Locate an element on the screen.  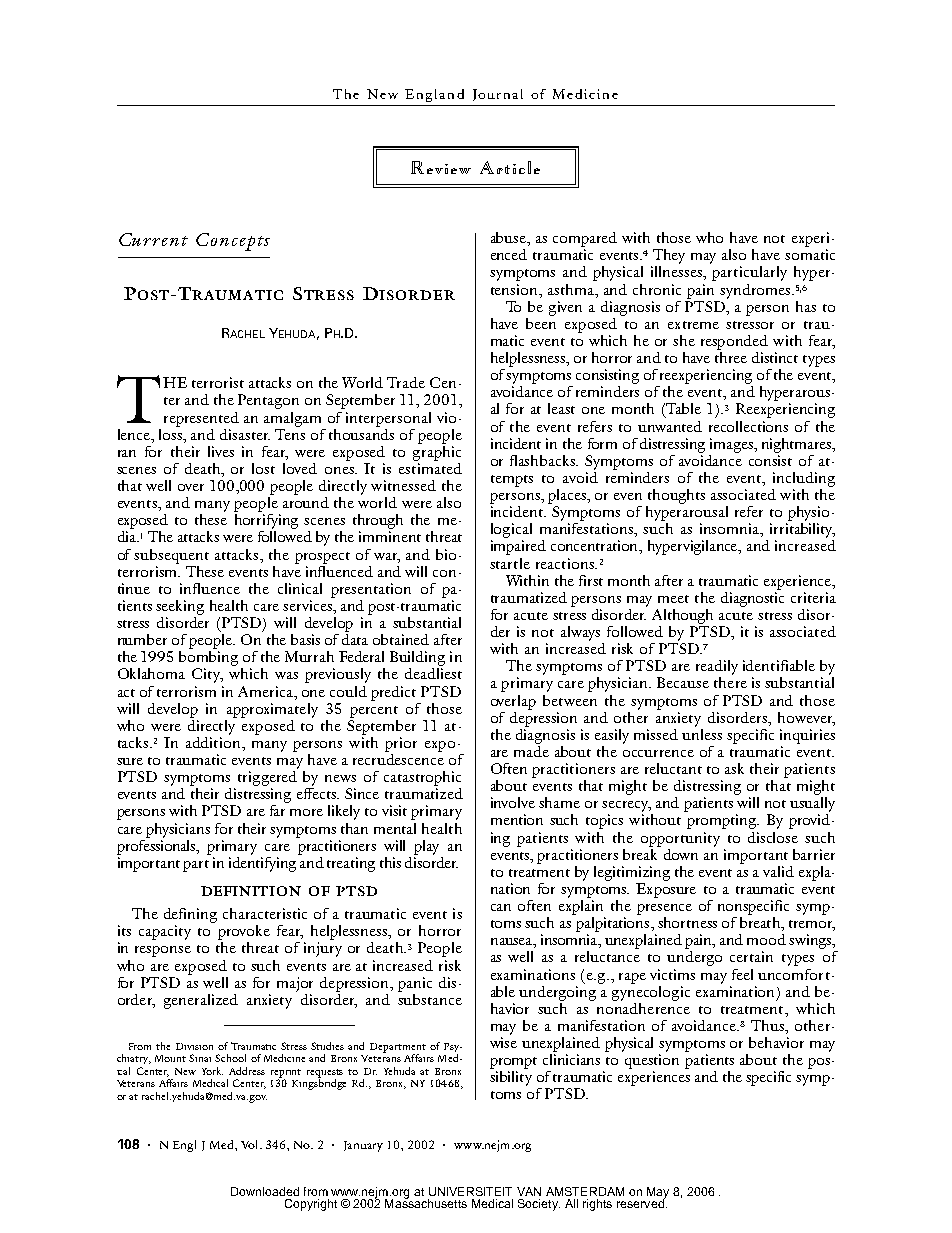
Review is located at coordinates (441, 167).
